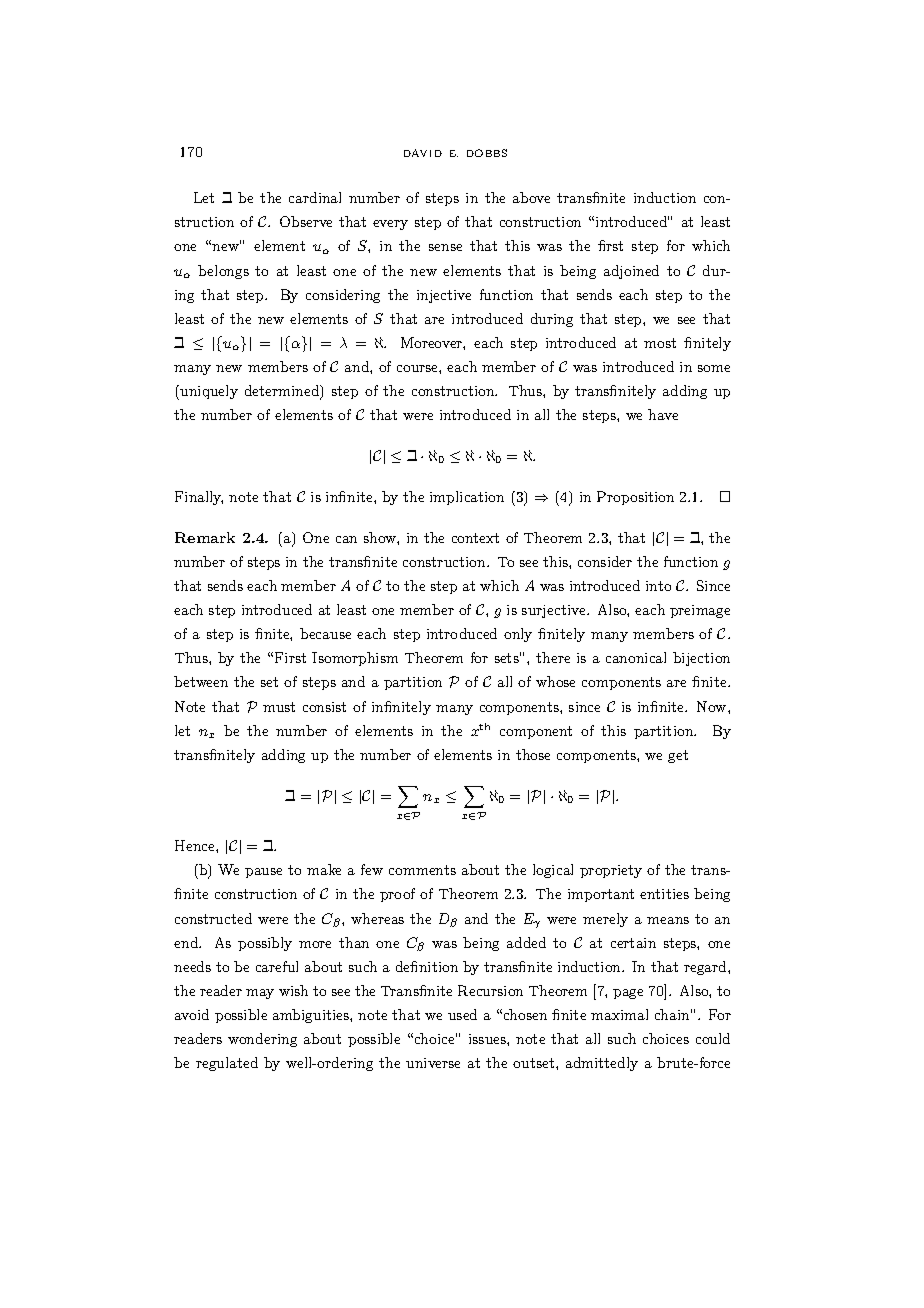  Describe the element at coordinates (444, 296) in the document. I see `injective` at that location.
